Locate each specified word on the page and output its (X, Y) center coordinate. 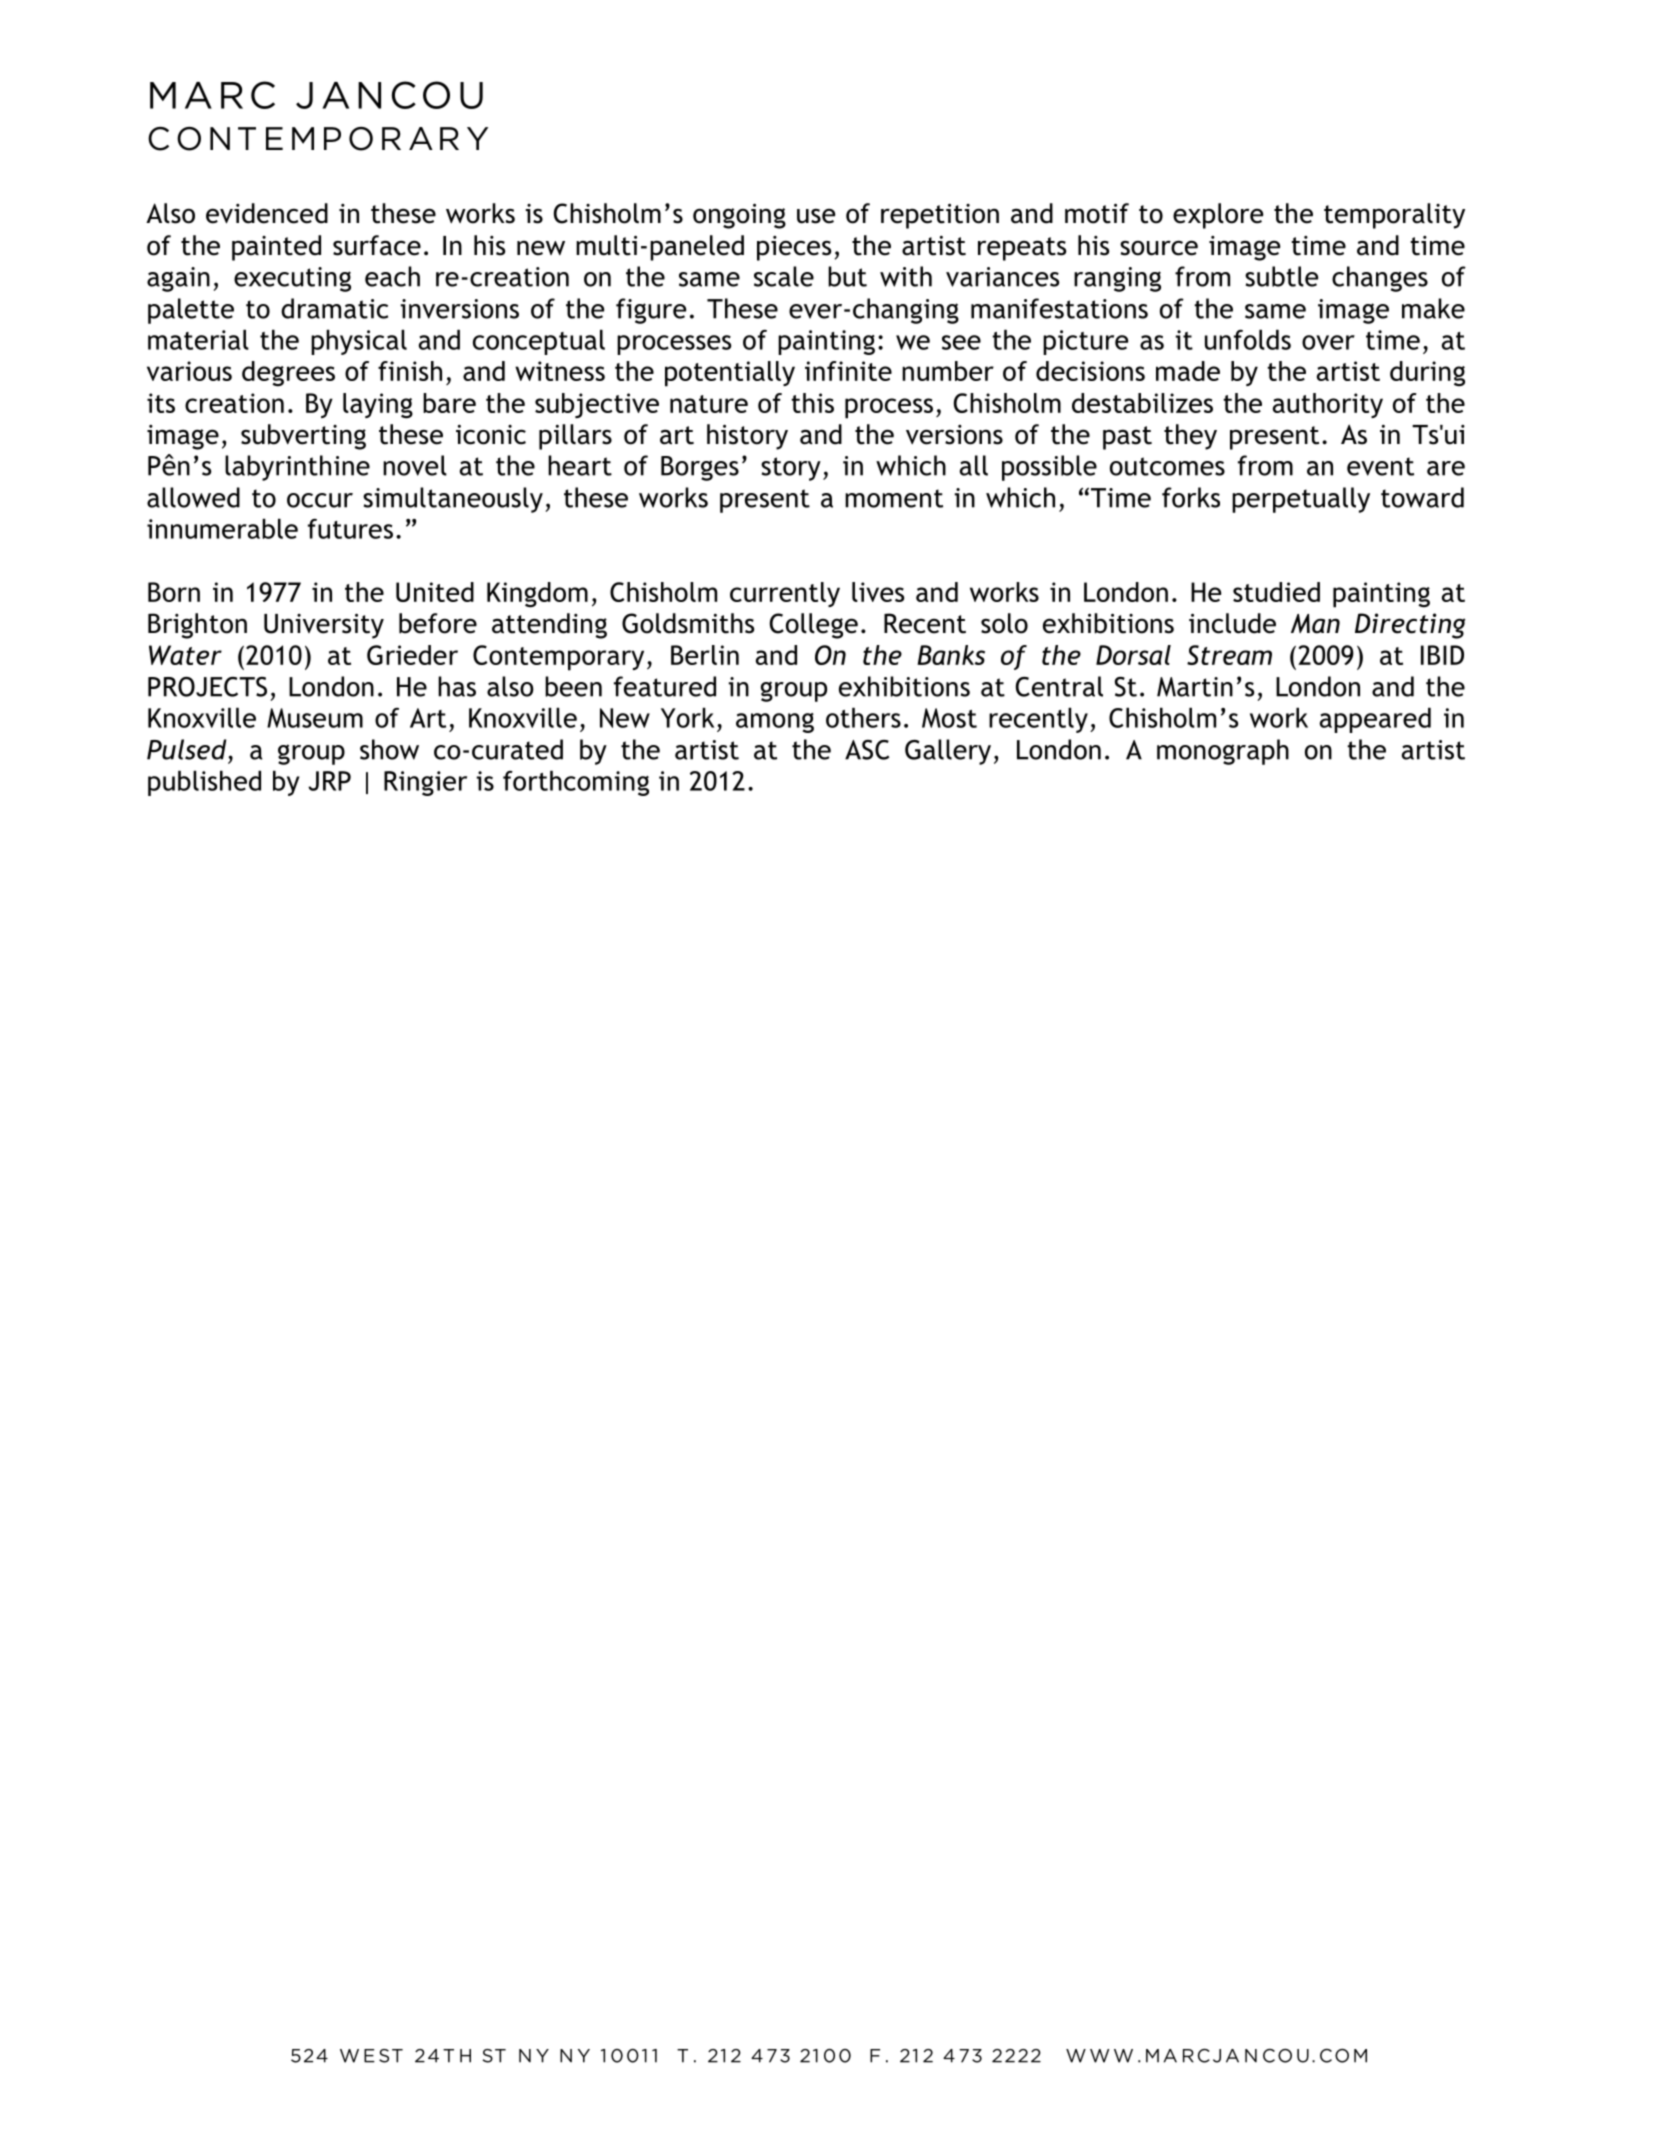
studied (1276, 592)
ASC (867, 750)
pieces (794, 248)
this (812, 403)
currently (785, 594)
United (435, 592)
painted (276, 248)
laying (378, 406)
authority (1328, 405)
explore (1218, 216)
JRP (329, 781)
